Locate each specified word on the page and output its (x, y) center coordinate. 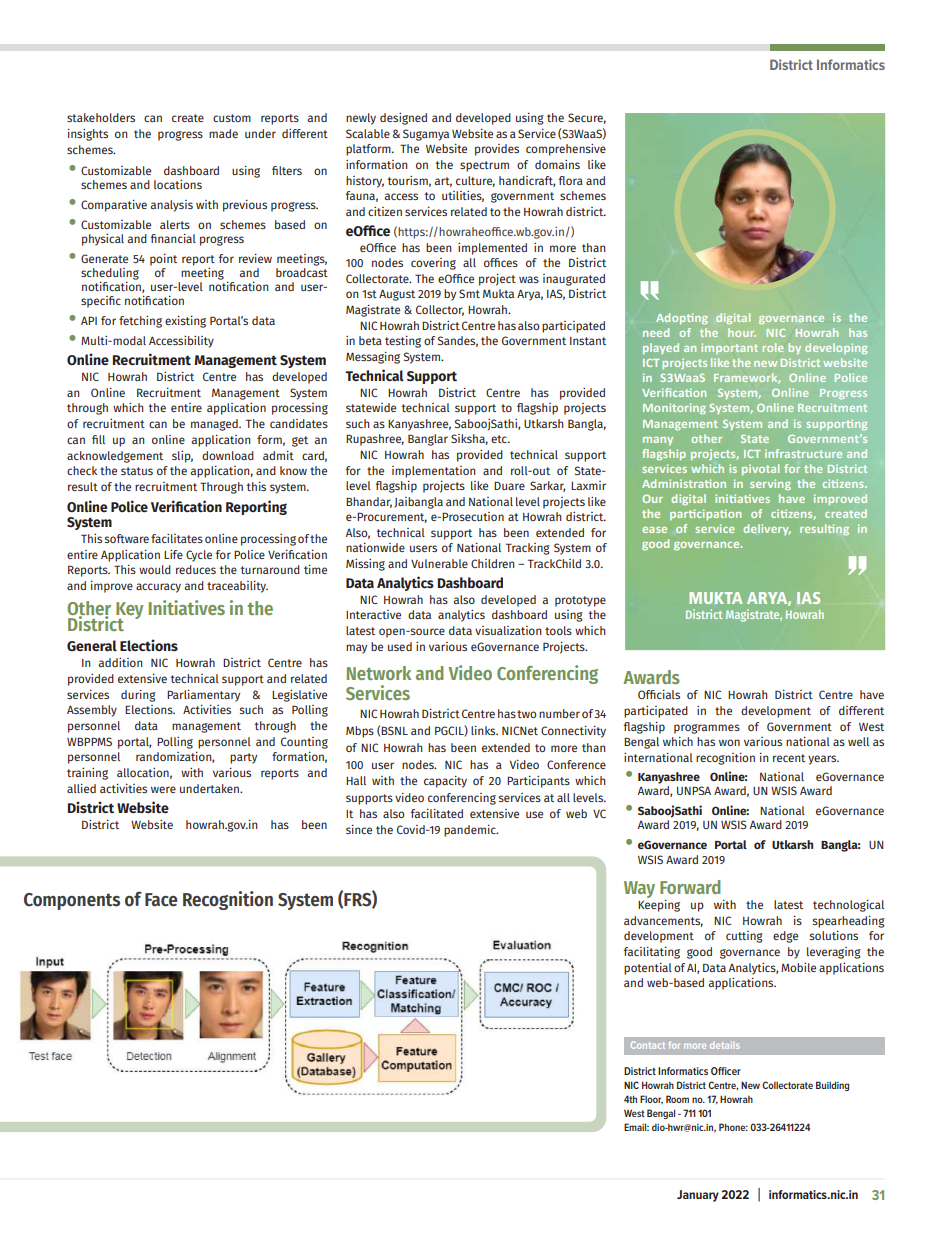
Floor (651, 1099)
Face (161, 900)
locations (178, 184)
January (698, 1196)
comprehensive (566, 150)
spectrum (484, 166)
